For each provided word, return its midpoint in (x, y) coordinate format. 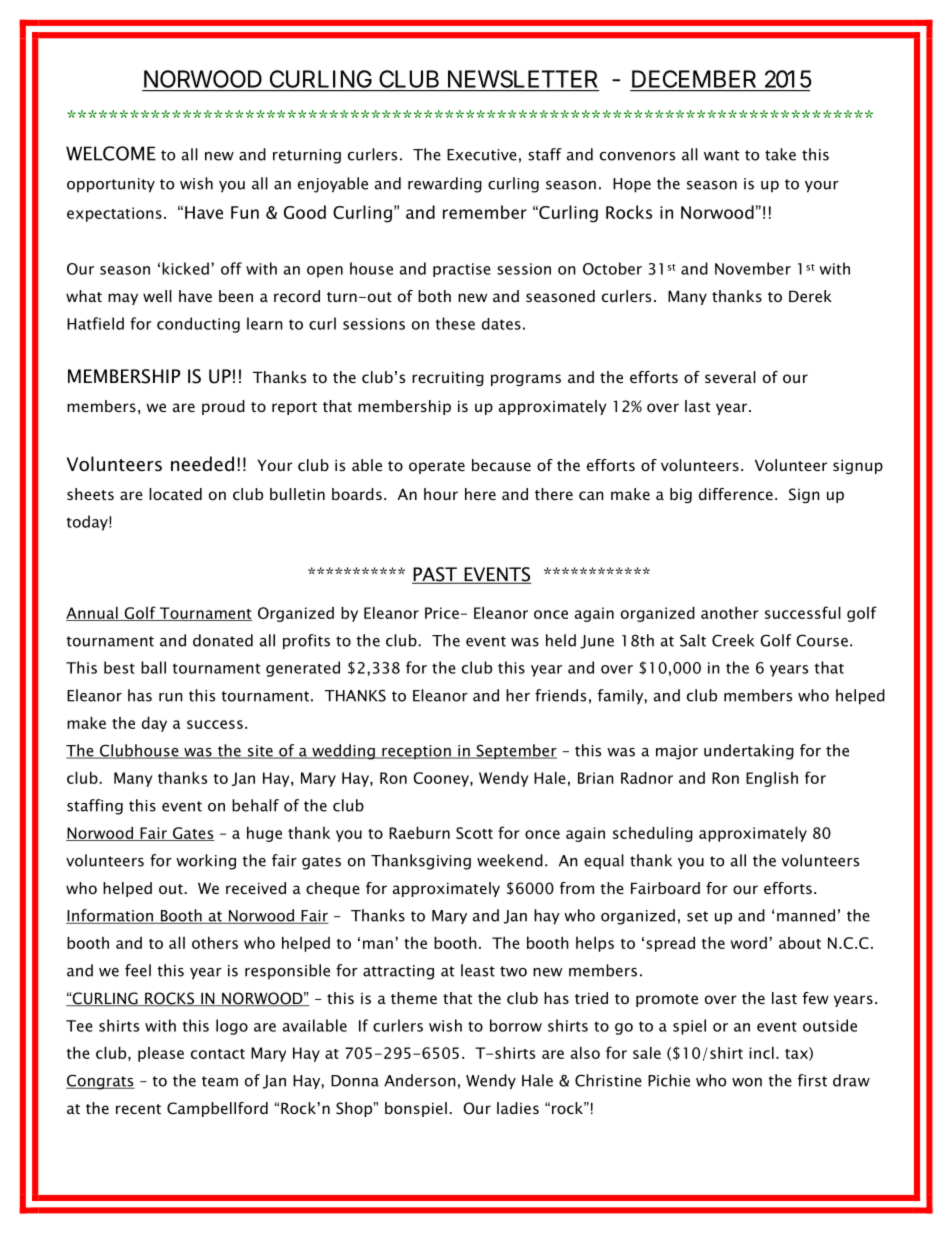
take (780, 154)
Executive (482, 155)
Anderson (420, 1080)
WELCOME (111, 153)
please (161, 1054)
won (747, 1082)
